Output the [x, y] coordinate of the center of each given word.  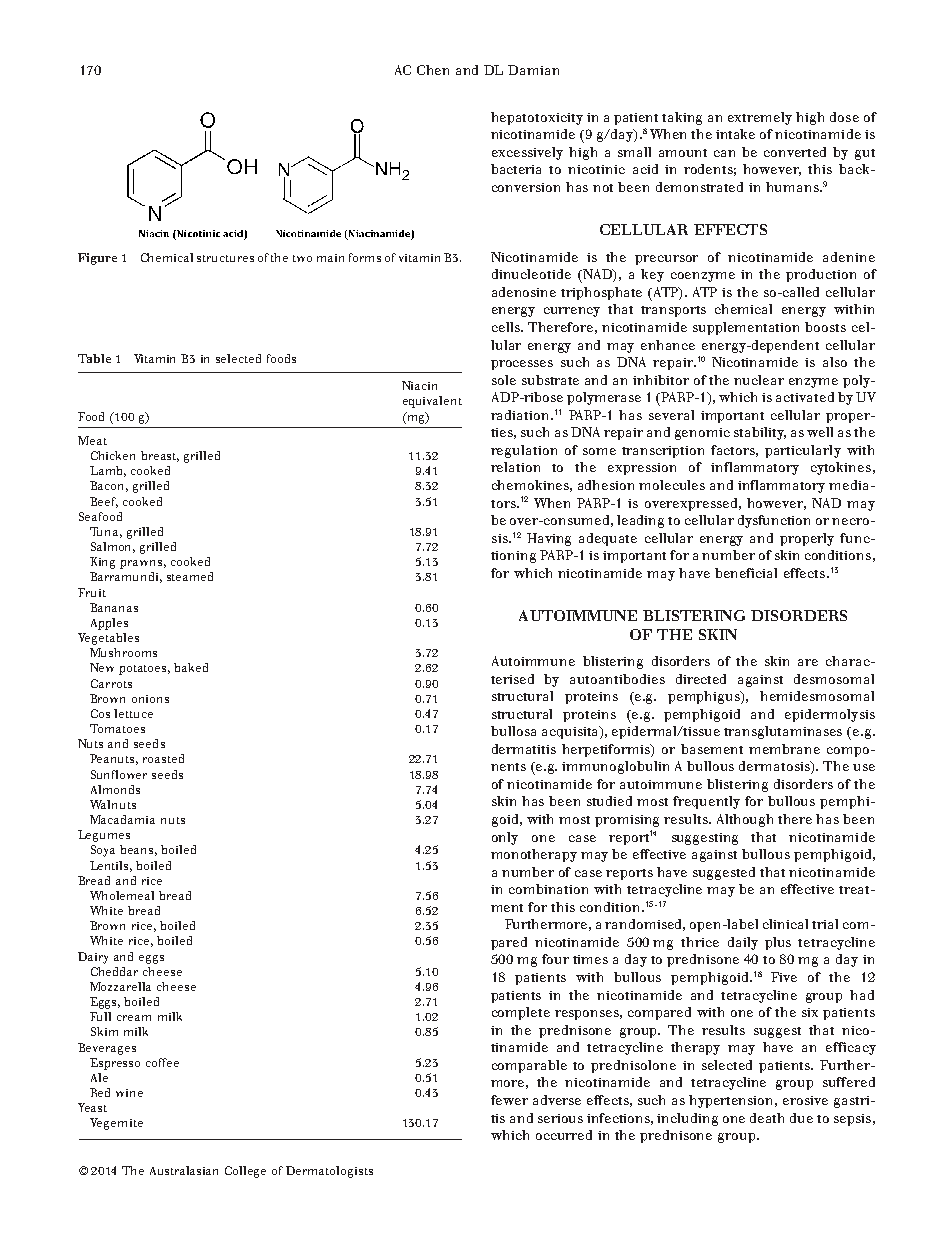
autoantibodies [617, 679]
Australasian [184, 1170]
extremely [760, 118]
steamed [190, 576]
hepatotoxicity [537, 118]
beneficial [746, 573]
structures [225, 258]
